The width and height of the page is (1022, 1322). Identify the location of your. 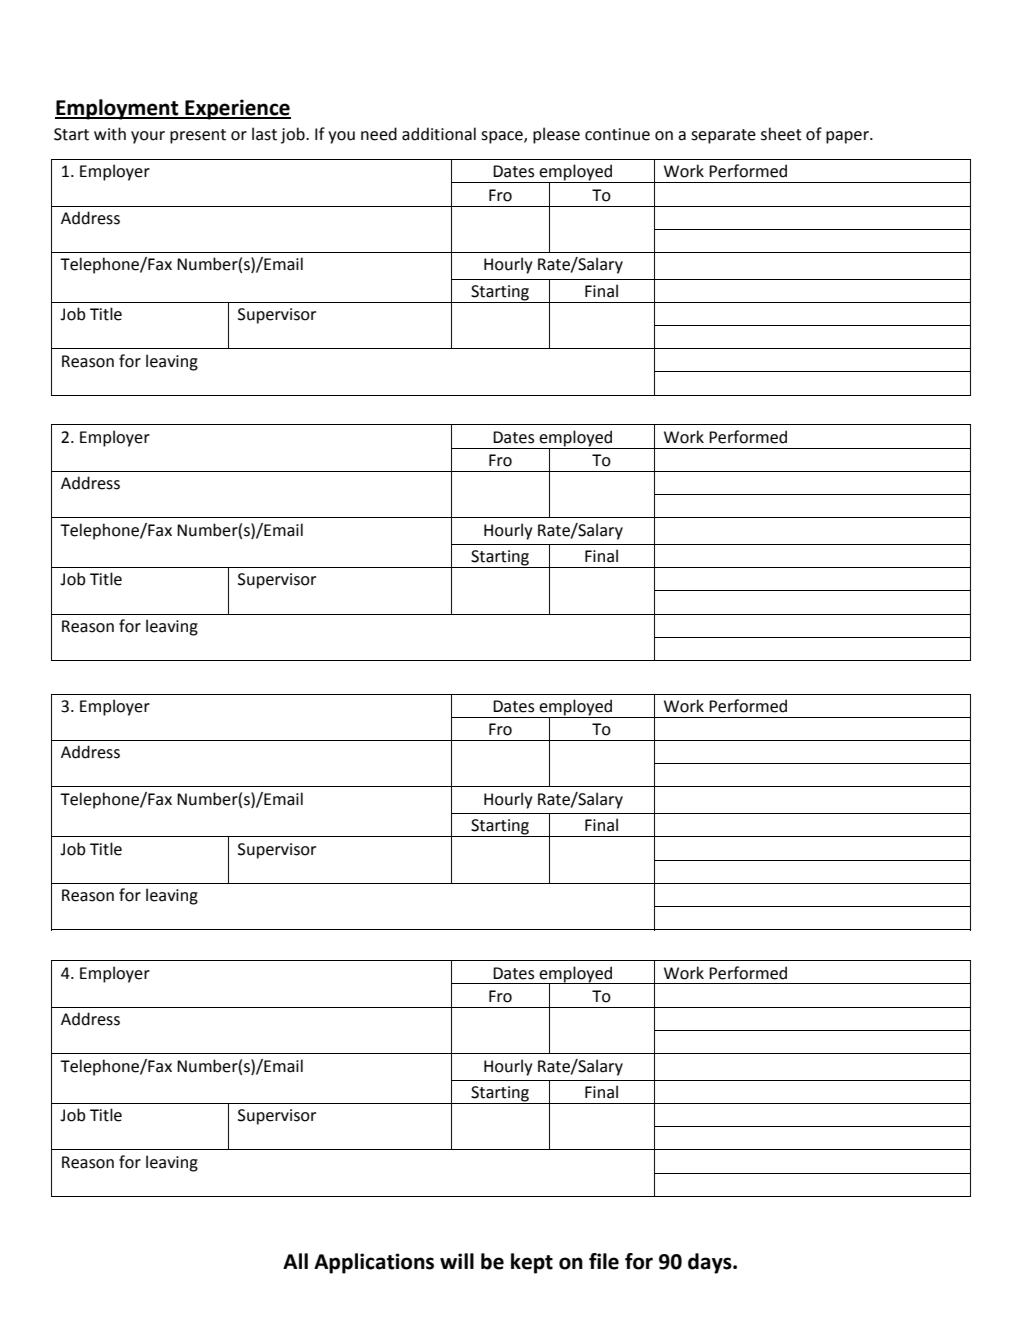
(148, 137).
